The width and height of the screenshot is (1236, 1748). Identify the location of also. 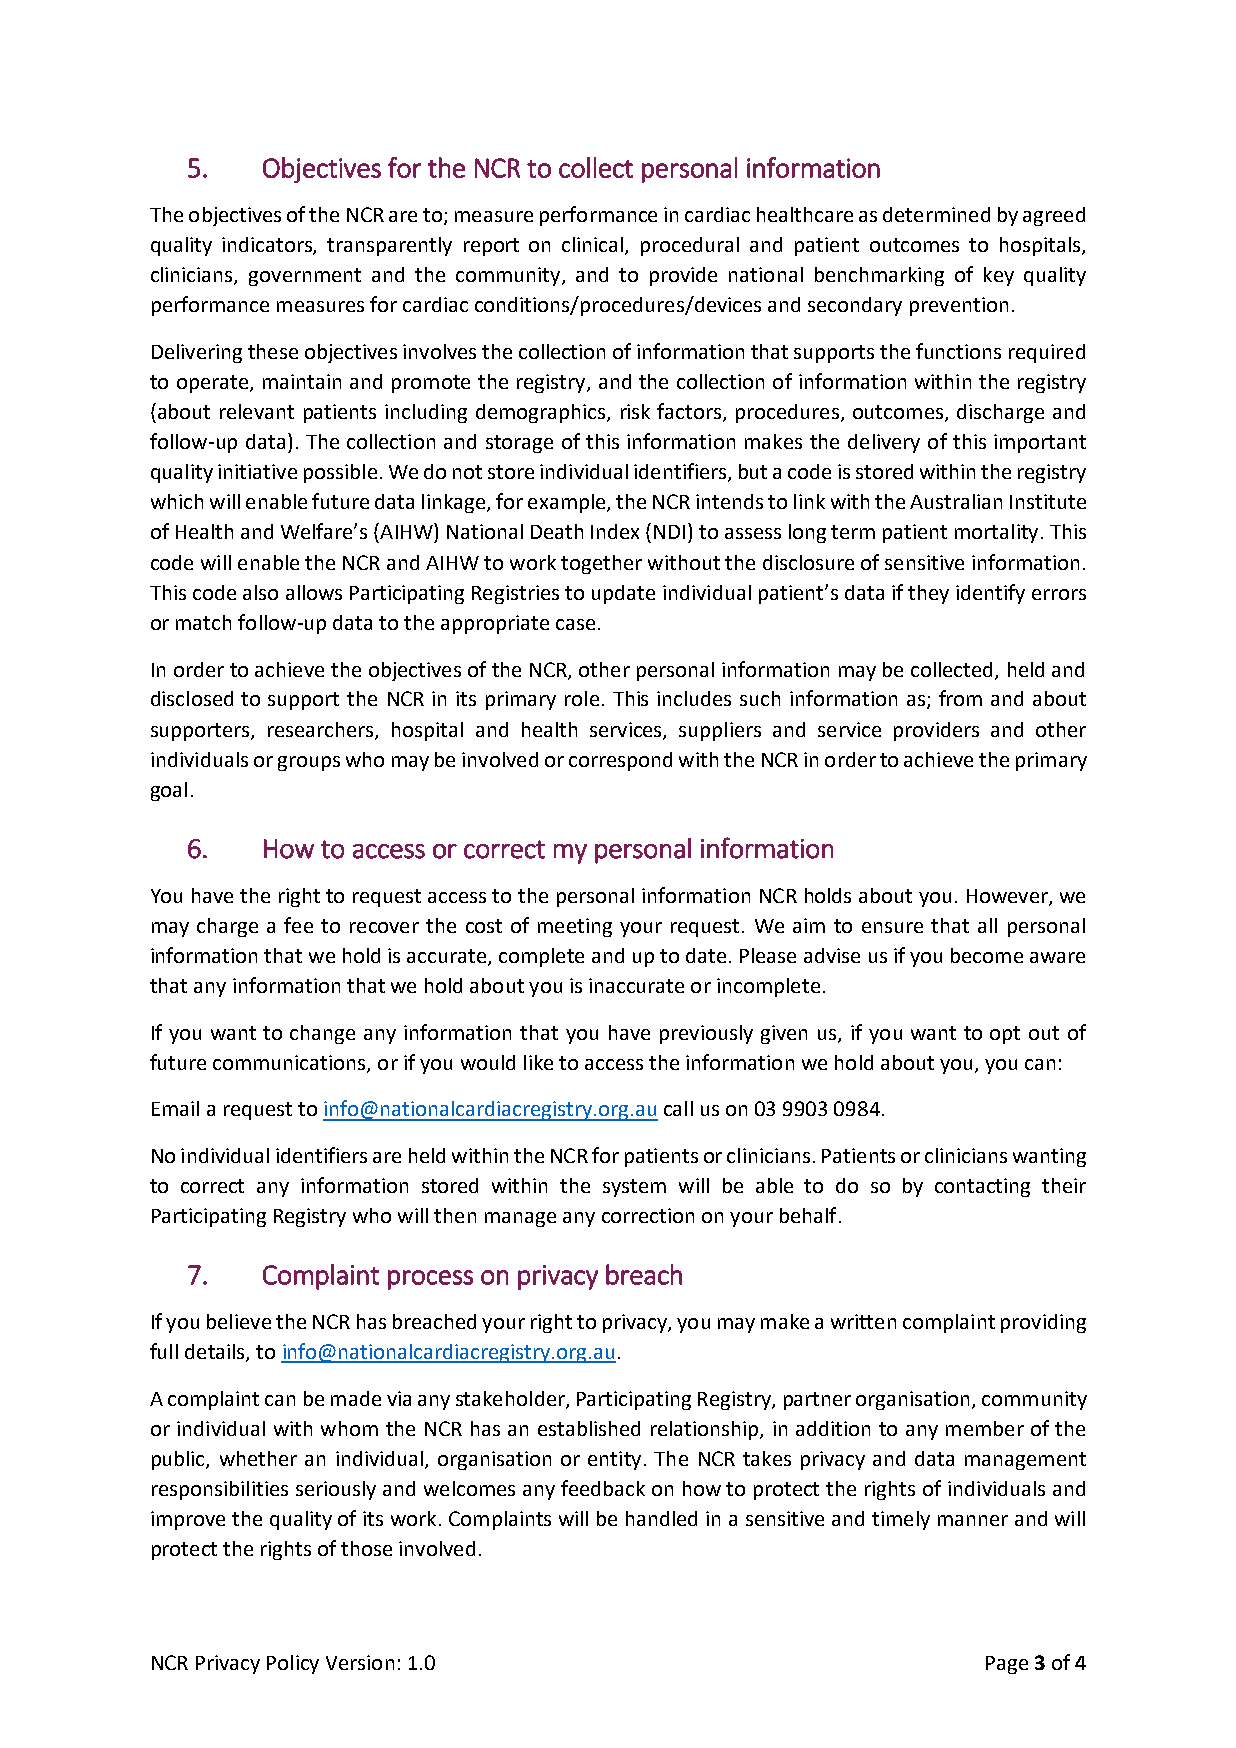
(260, 592).
